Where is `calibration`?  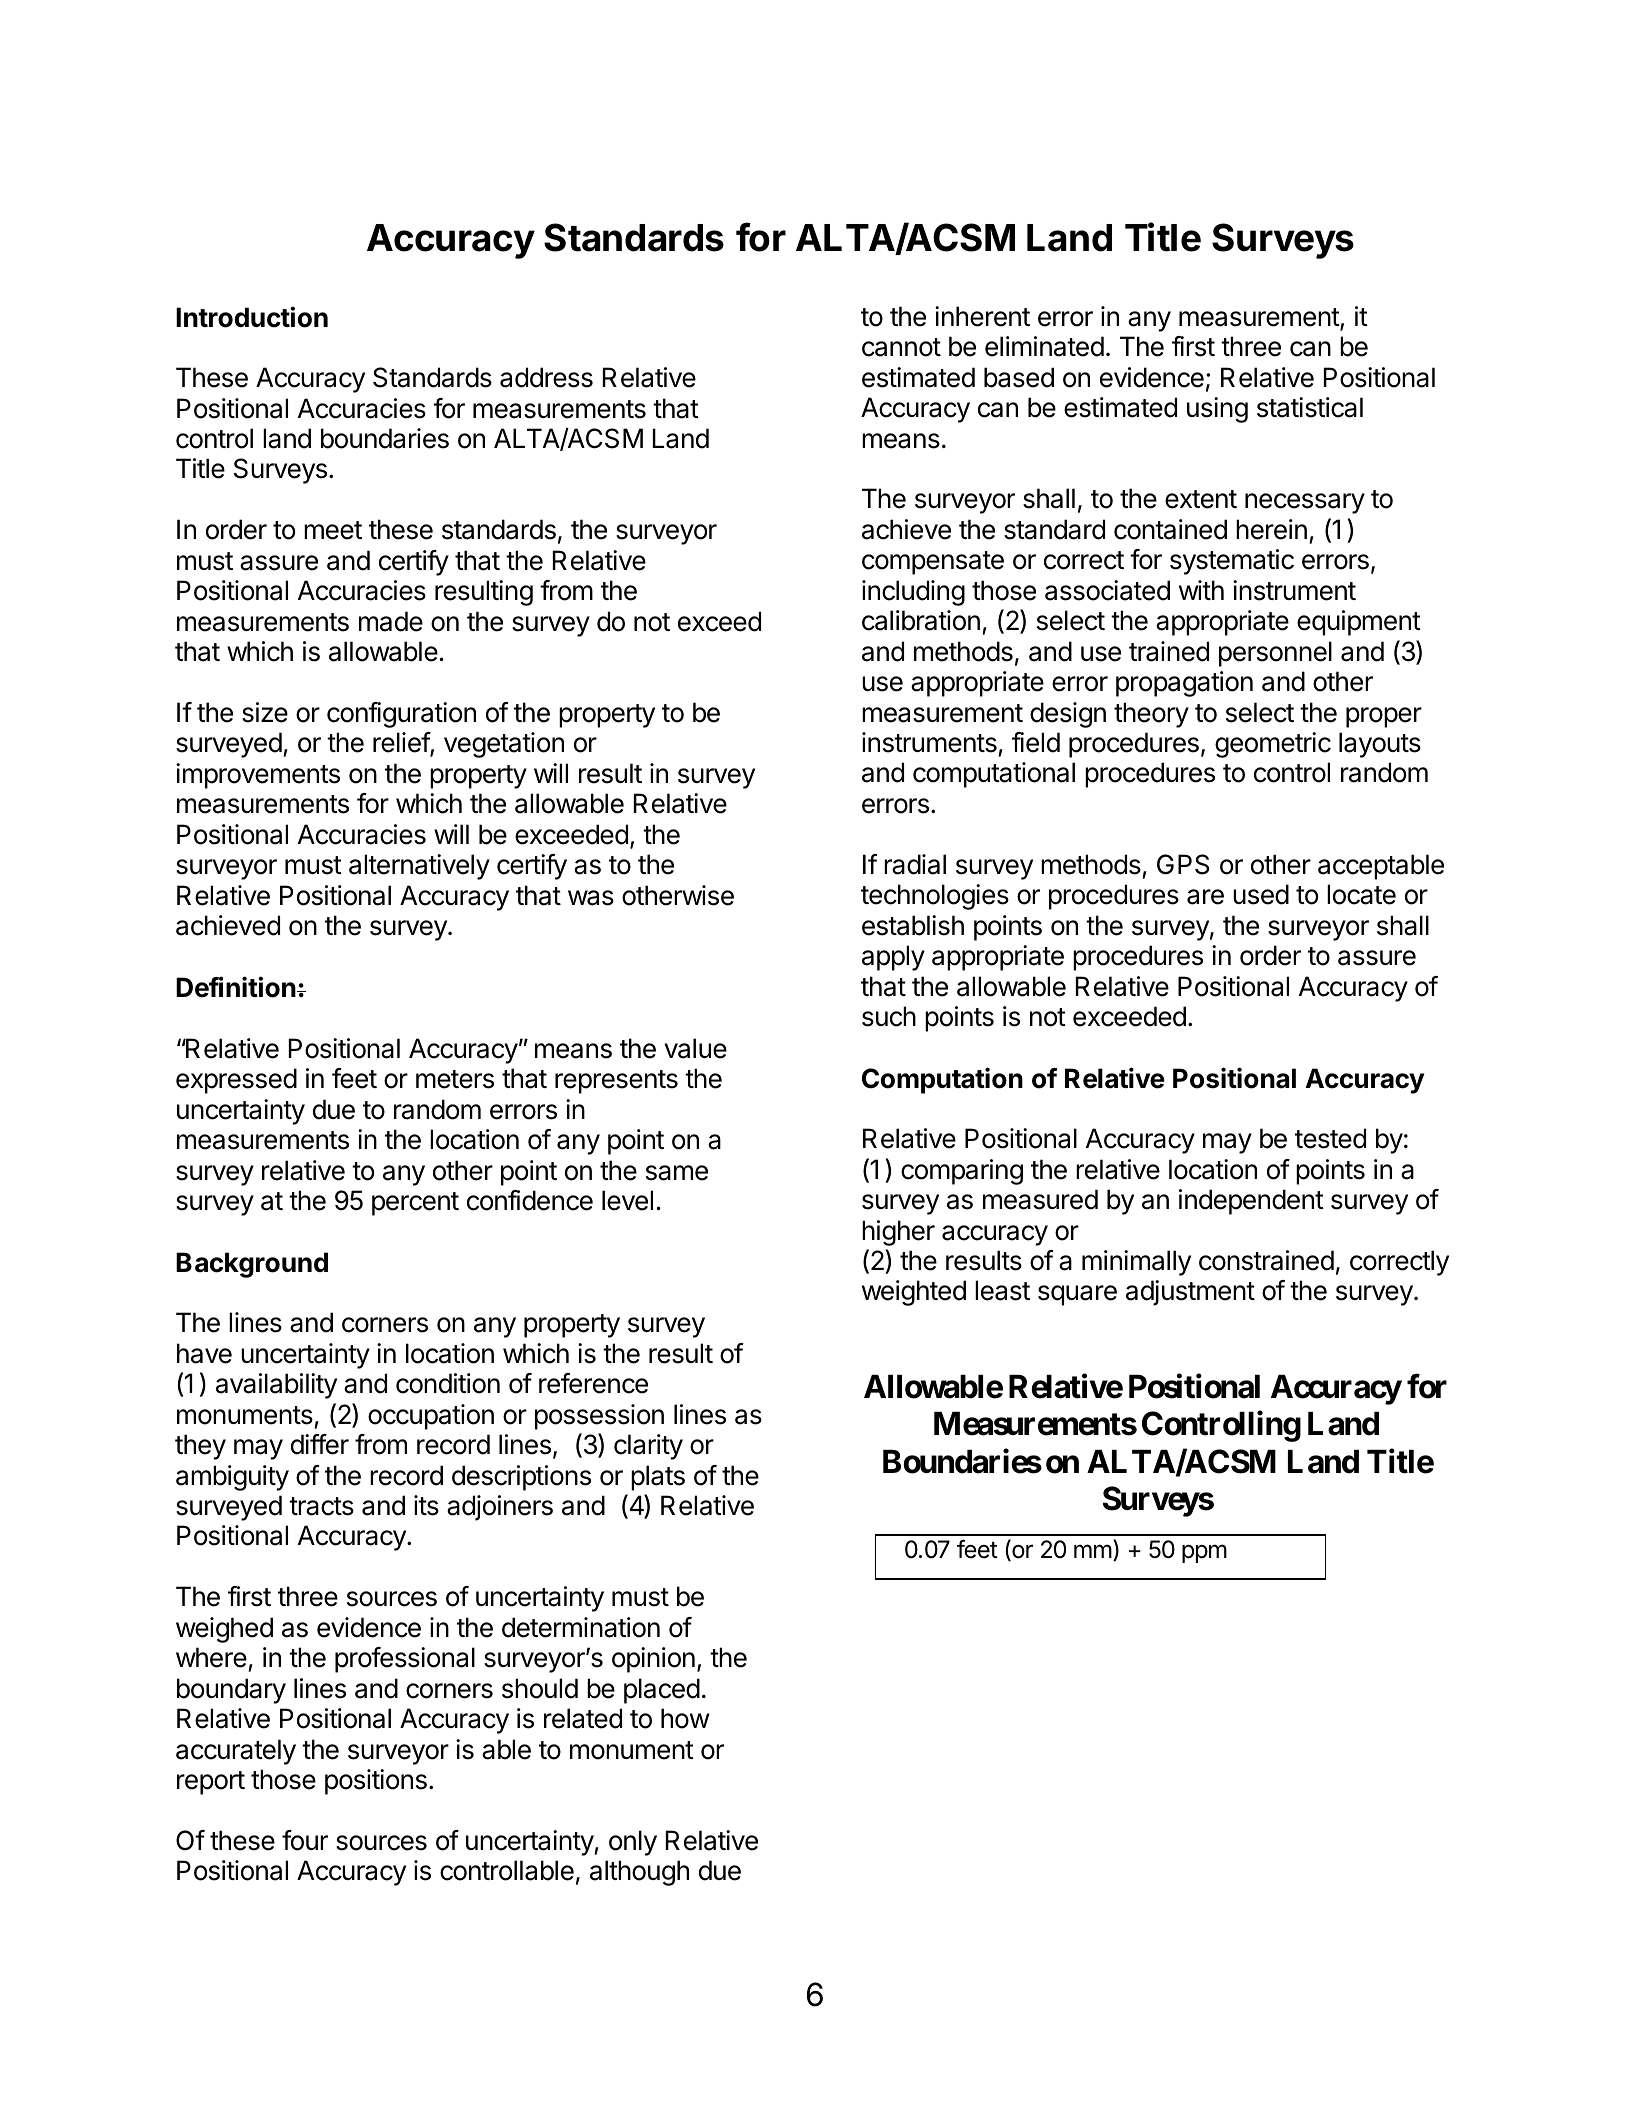 calibration is located at coordinates (921, 620).
